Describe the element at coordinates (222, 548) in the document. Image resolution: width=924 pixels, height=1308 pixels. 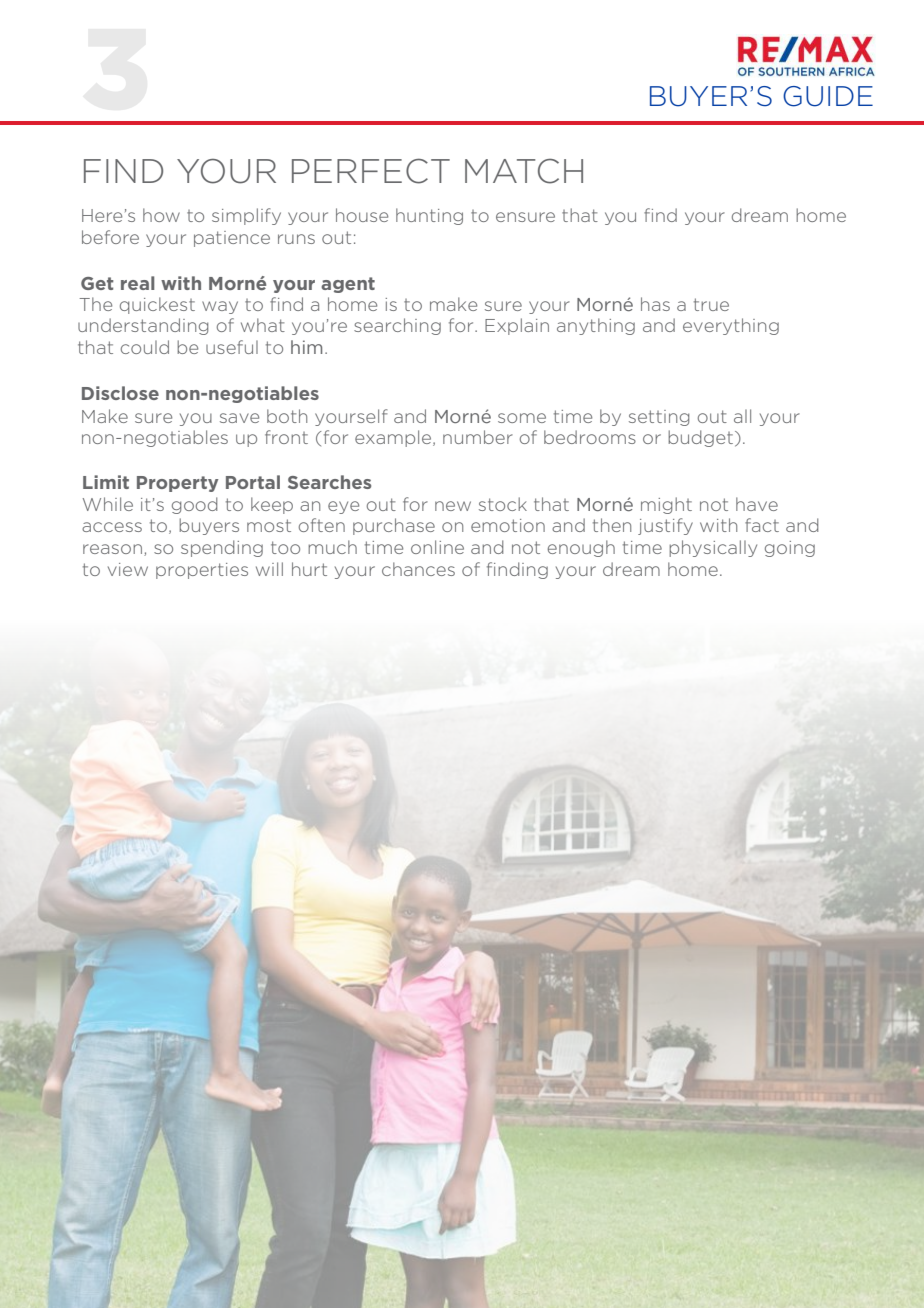
I see `spending` at that location.
